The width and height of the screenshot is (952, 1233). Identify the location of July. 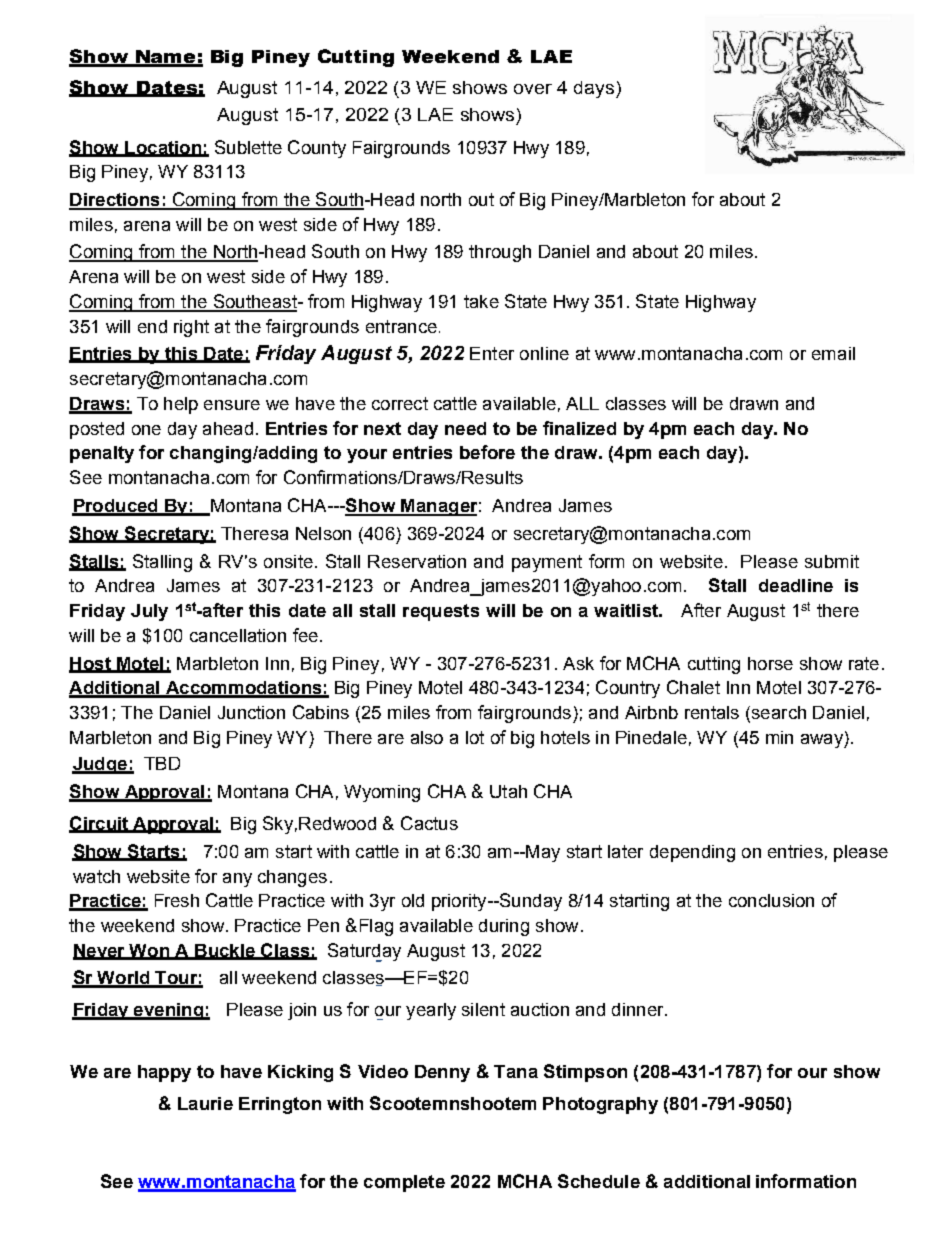
(149, 612).
